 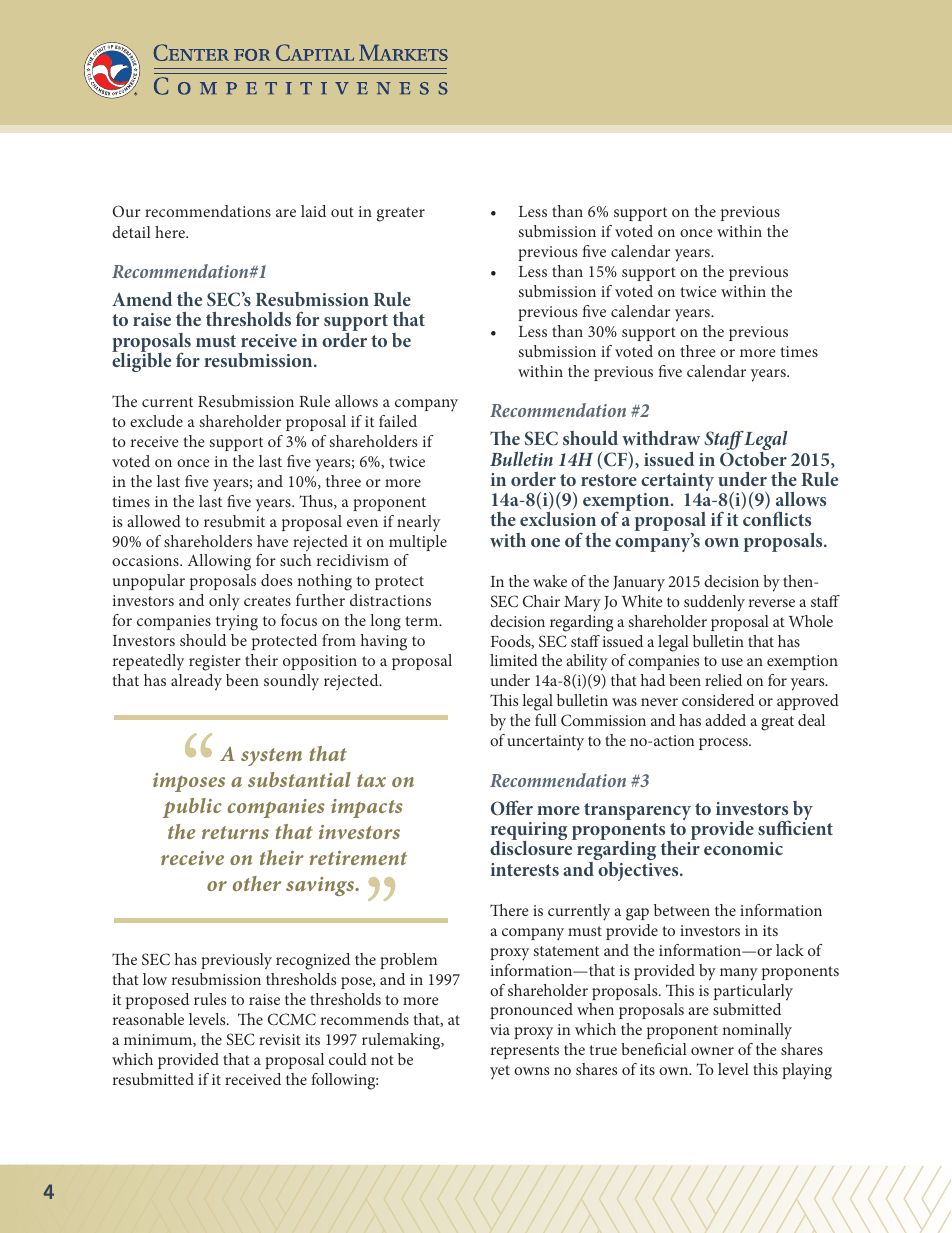 What do you see at coordinates (131, 232) in the page?
I see `detail` at bounding box center [131, 232].
